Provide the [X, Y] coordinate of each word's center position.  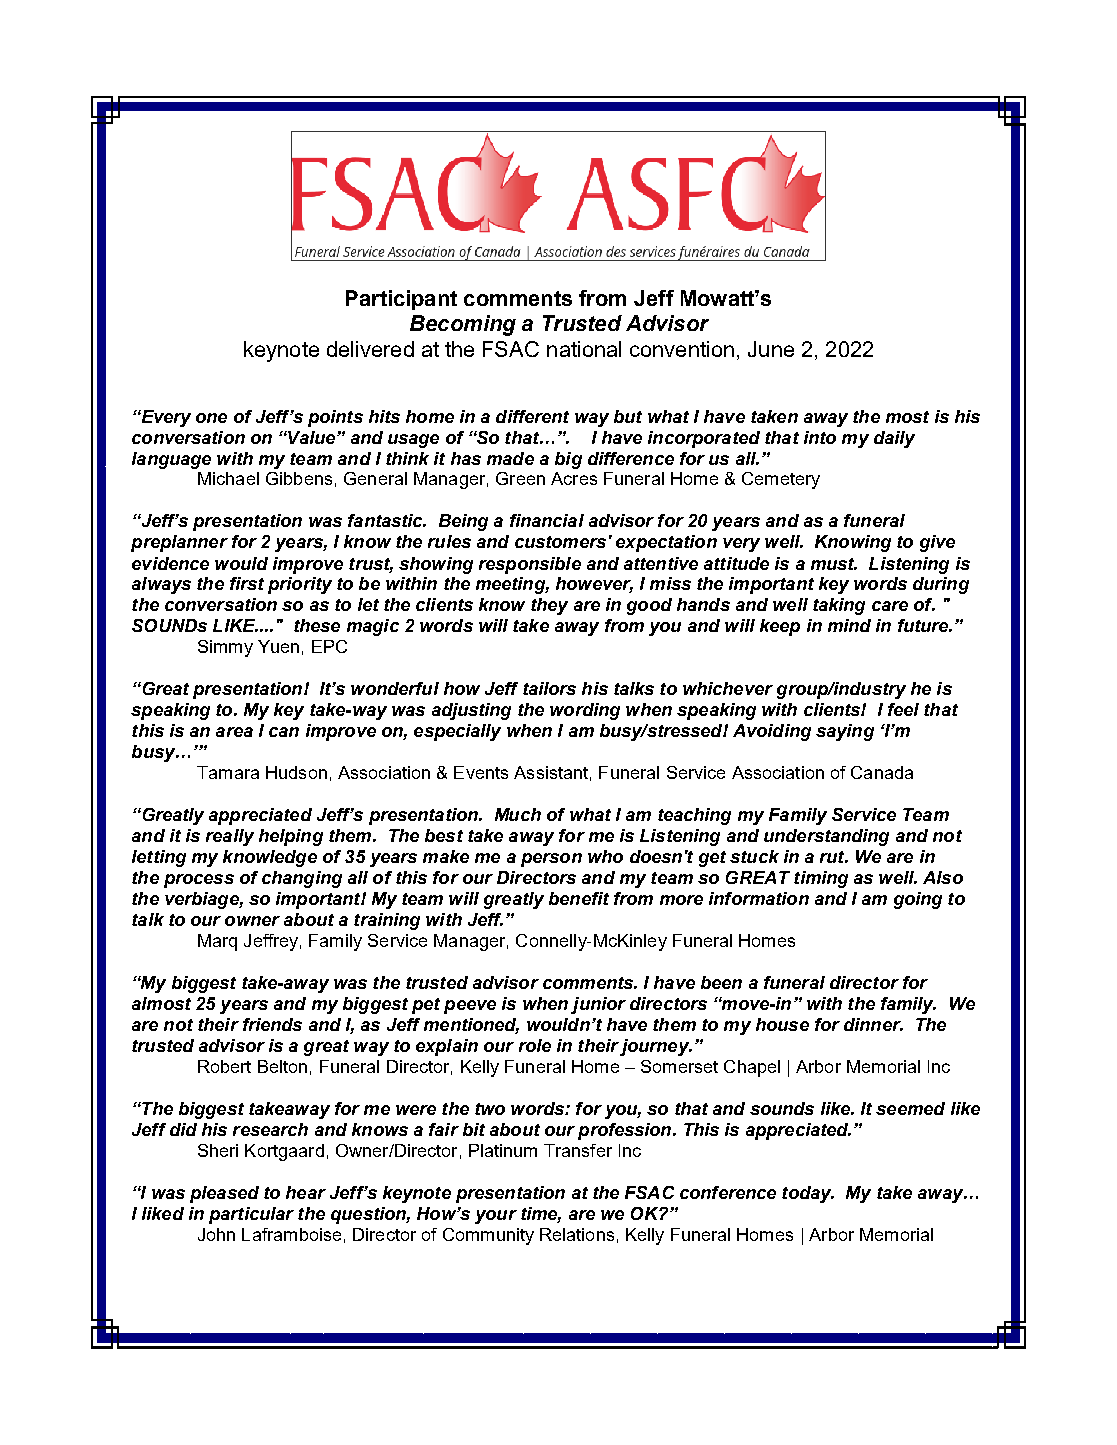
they [549, 606]
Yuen [278, 646]
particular [251, 1215]
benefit [579, 898]
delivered [370, 349]
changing [302, 879]
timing [821, 879]
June [771, 349]
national [584, 349]
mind [849, 625]
